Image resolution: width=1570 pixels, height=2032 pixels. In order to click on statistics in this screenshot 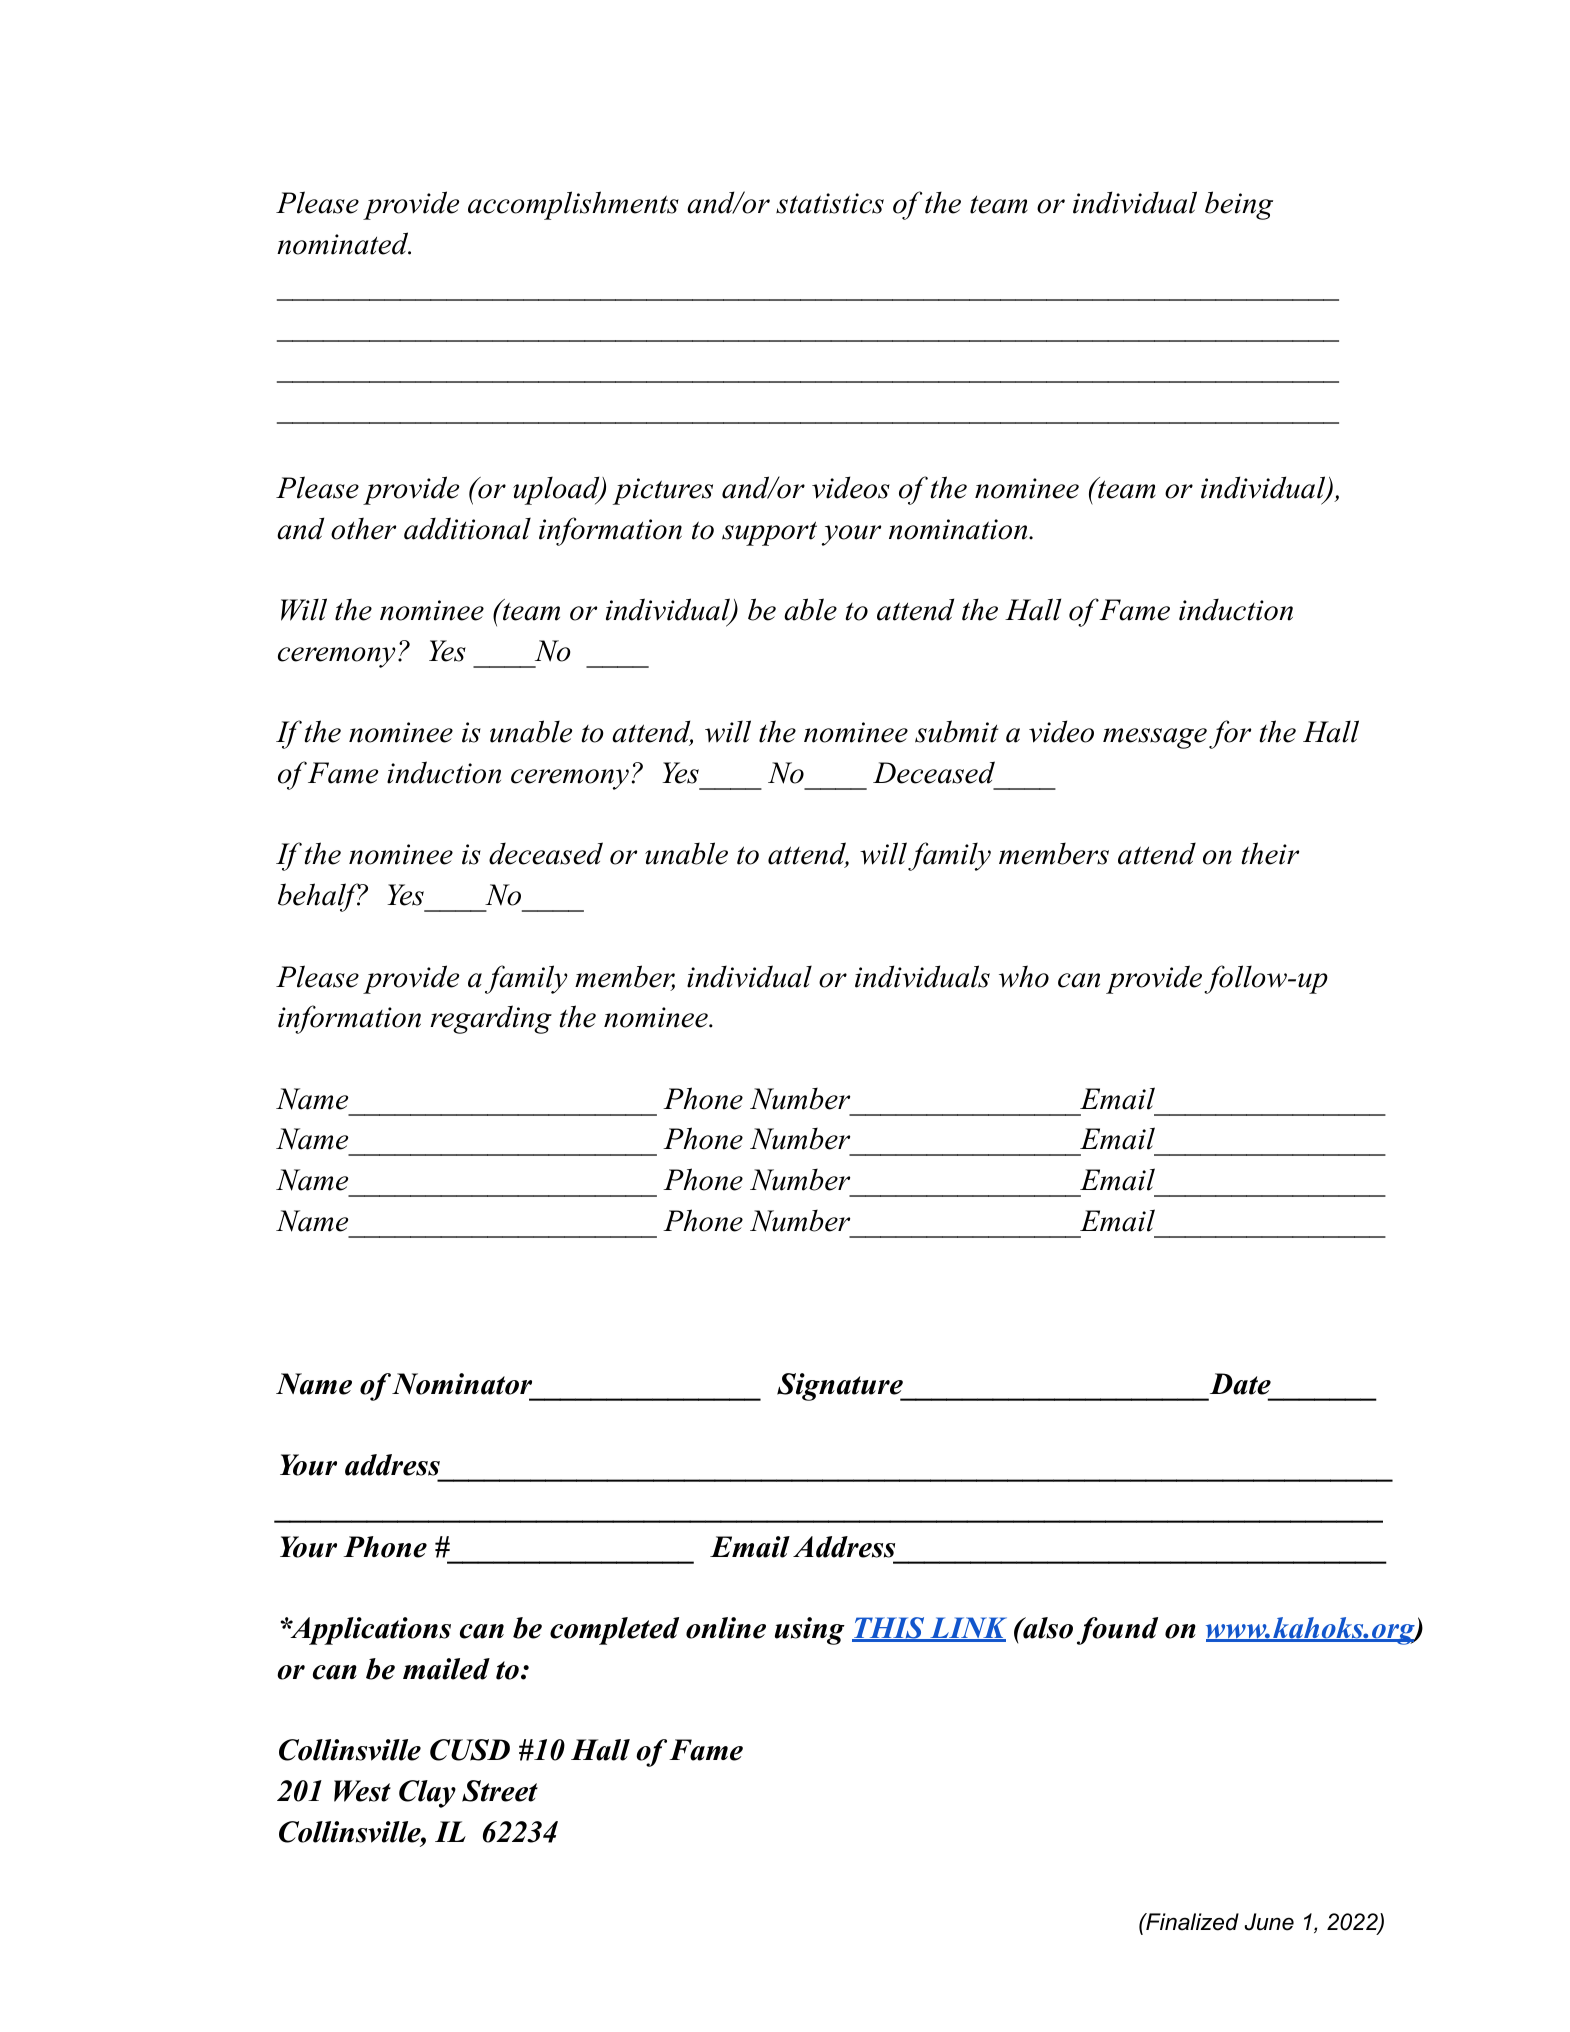, I will do `click(830, 203)`.
